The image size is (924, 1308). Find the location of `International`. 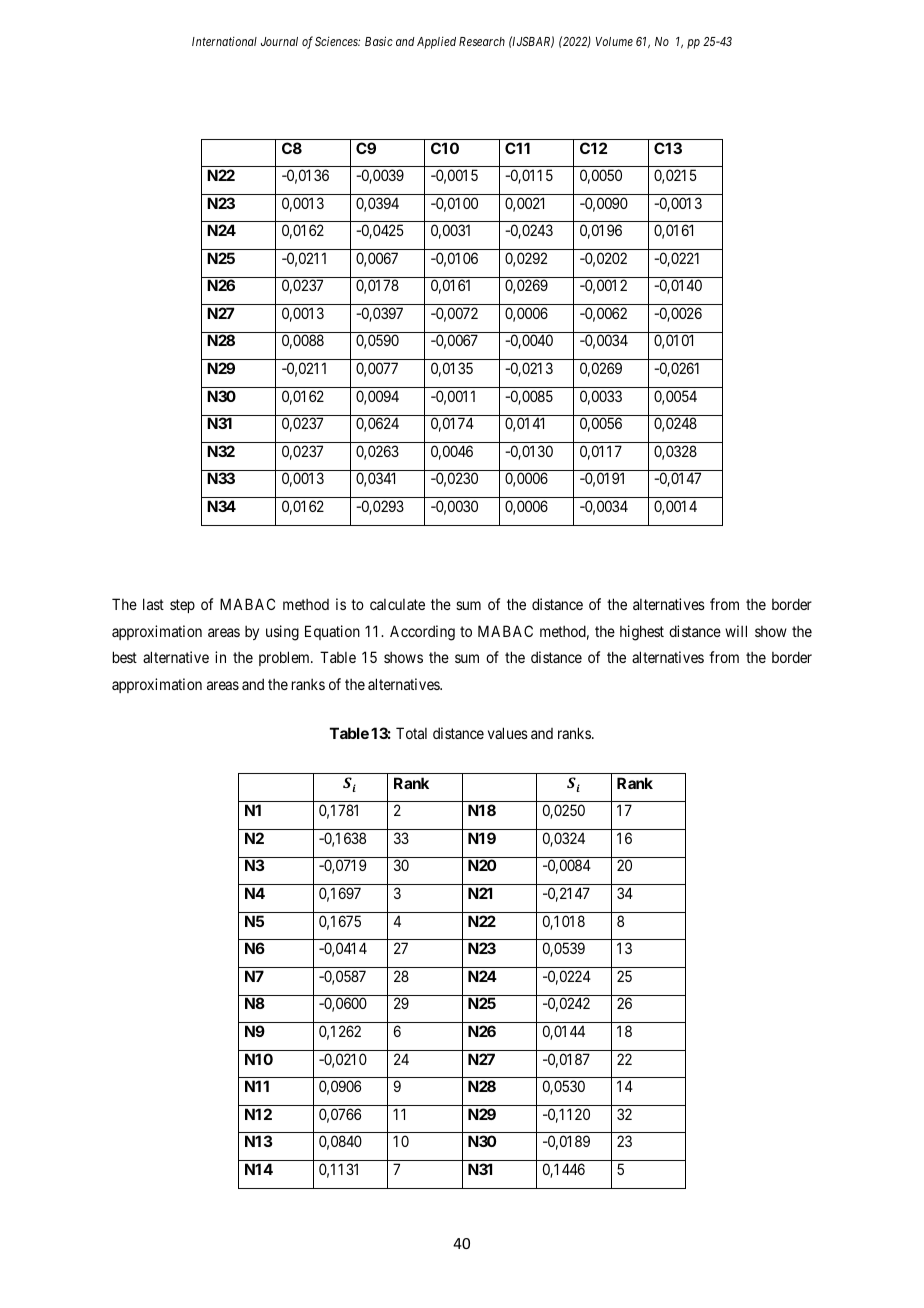

International is located at coordinates (224, 41).
